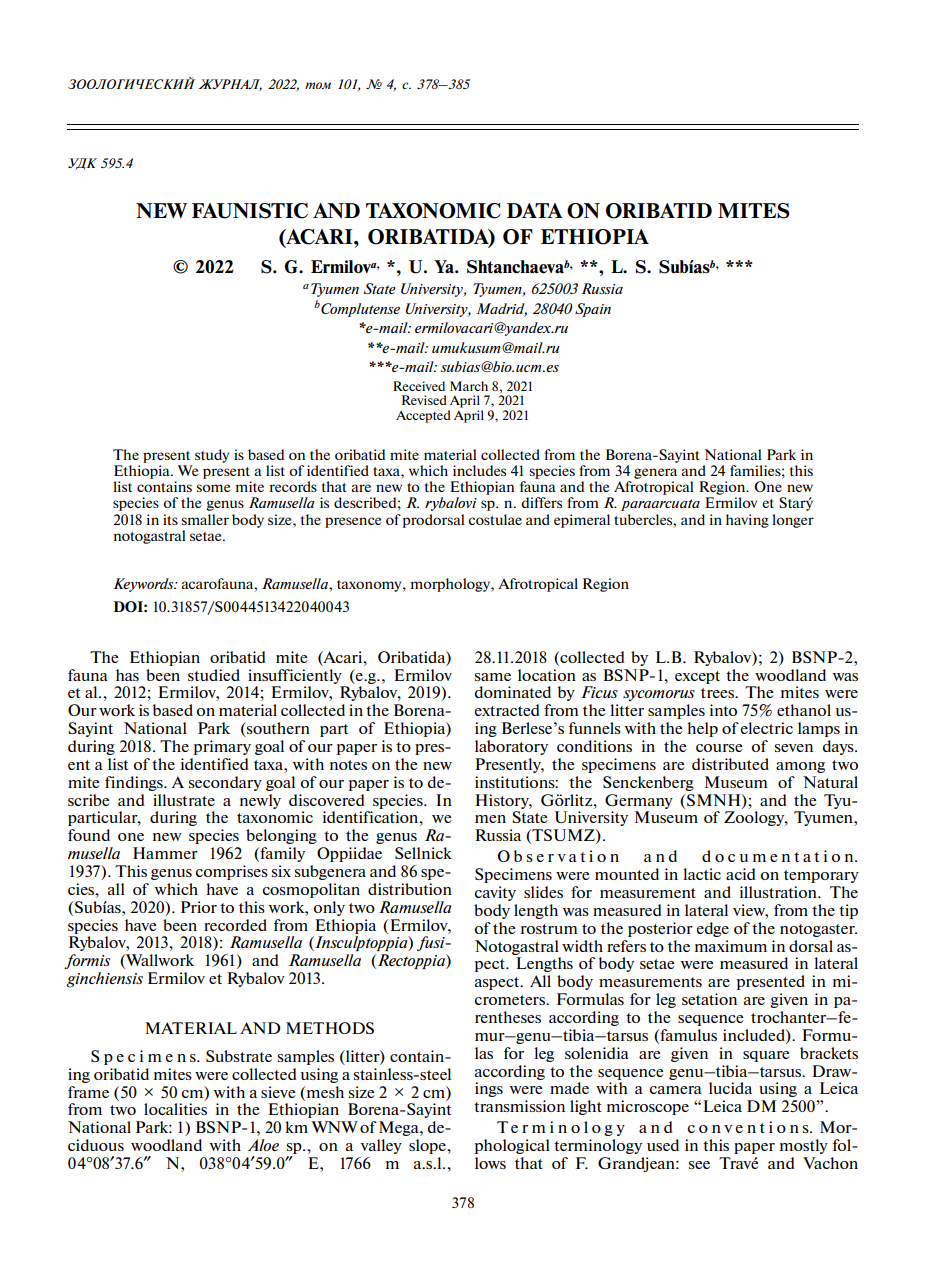  Describe the element at coordinates (493, 677) in the screenshot. I see `same` at that location.
